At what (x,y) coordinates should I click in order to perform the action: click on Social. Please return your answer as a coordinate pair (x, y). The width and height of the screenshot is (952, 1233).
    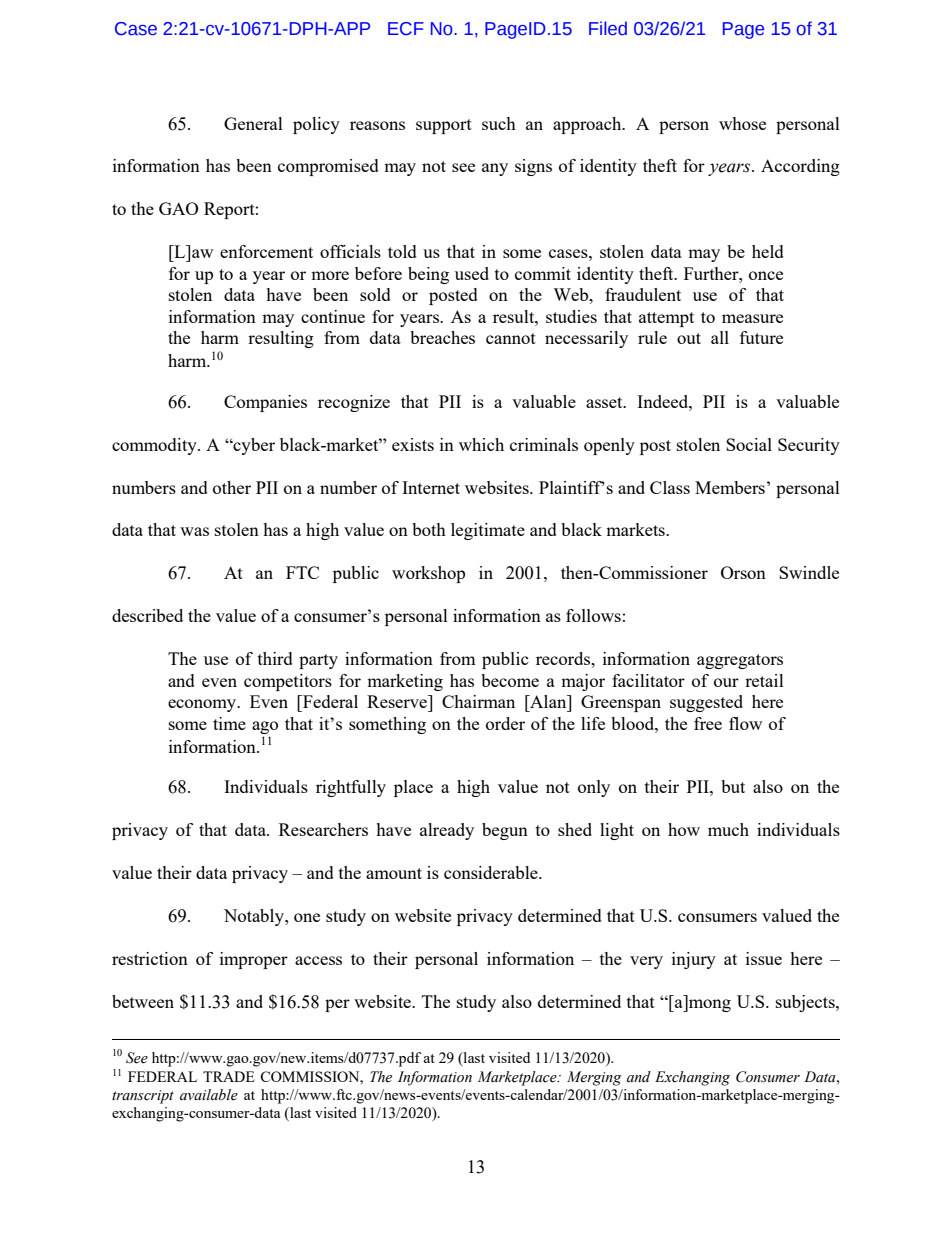
    Looking at the image, I should click on (749, 444).
